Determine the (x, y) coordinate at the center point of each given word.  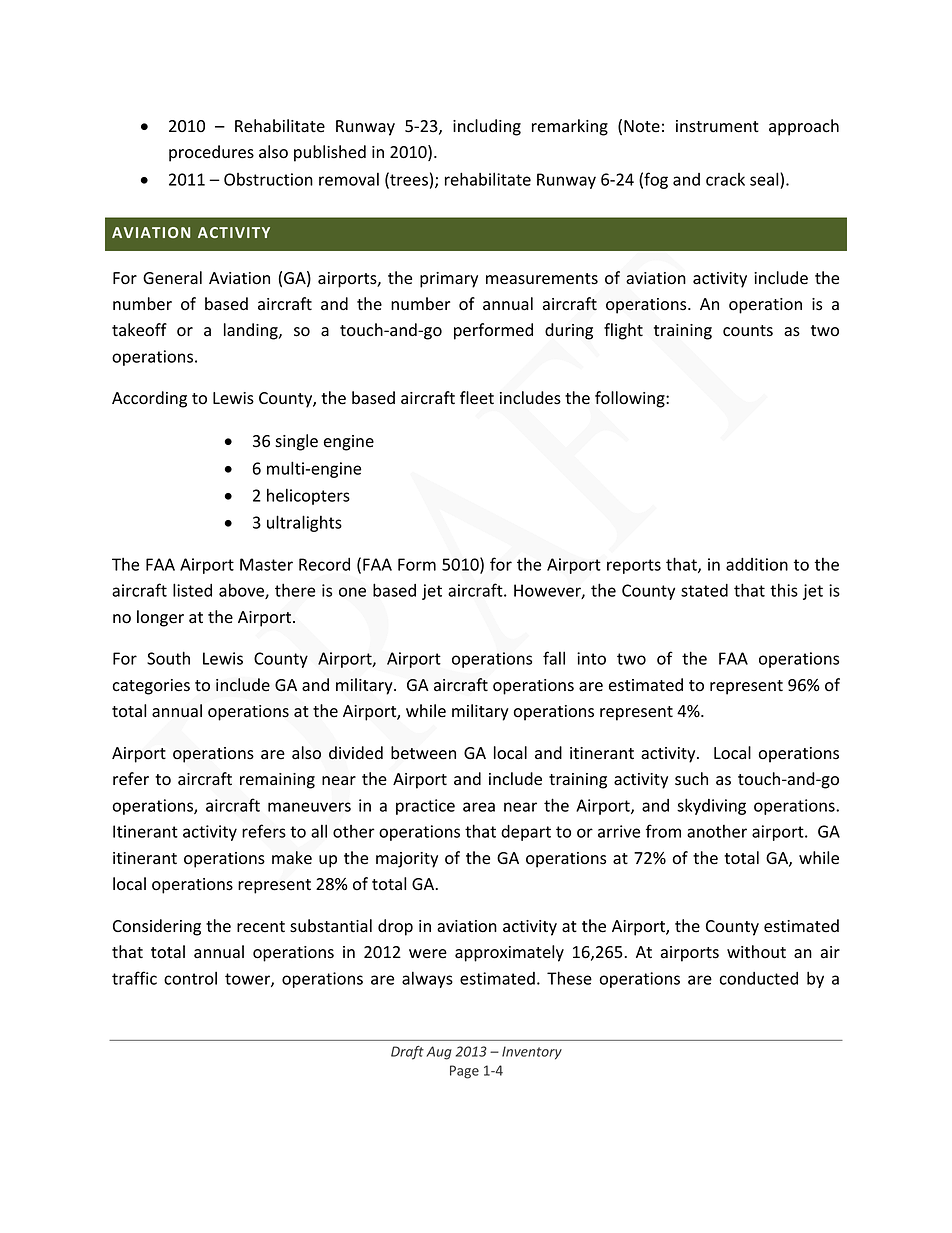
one (352, 592)
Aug (439, 1053)
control (190, 978)
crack (725, 179)
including (487, 127)
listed (192, 590)
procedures (211, 153)
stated (704, 590)
